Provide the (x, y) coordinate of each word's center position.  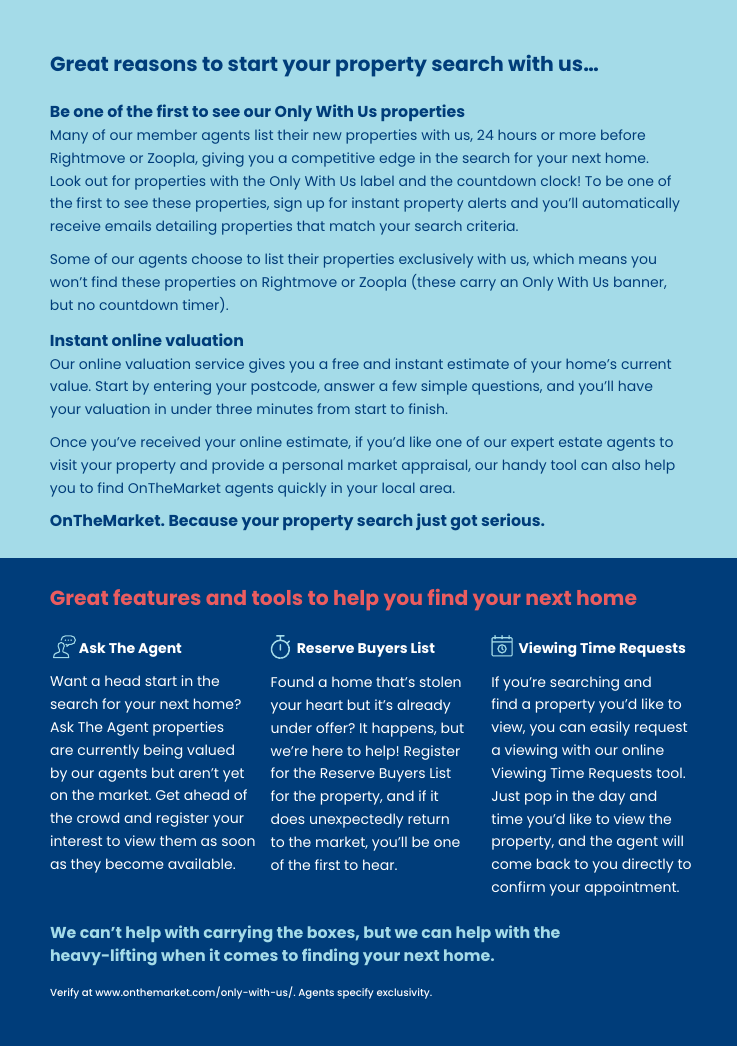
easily (610, 728)
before (623, 134)
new (327, 136)
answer (349, 387)
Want (68, 681)
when (183, 955)
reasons (155, 65)
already (423, 706)
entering (182, 387)
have (635, 385)
